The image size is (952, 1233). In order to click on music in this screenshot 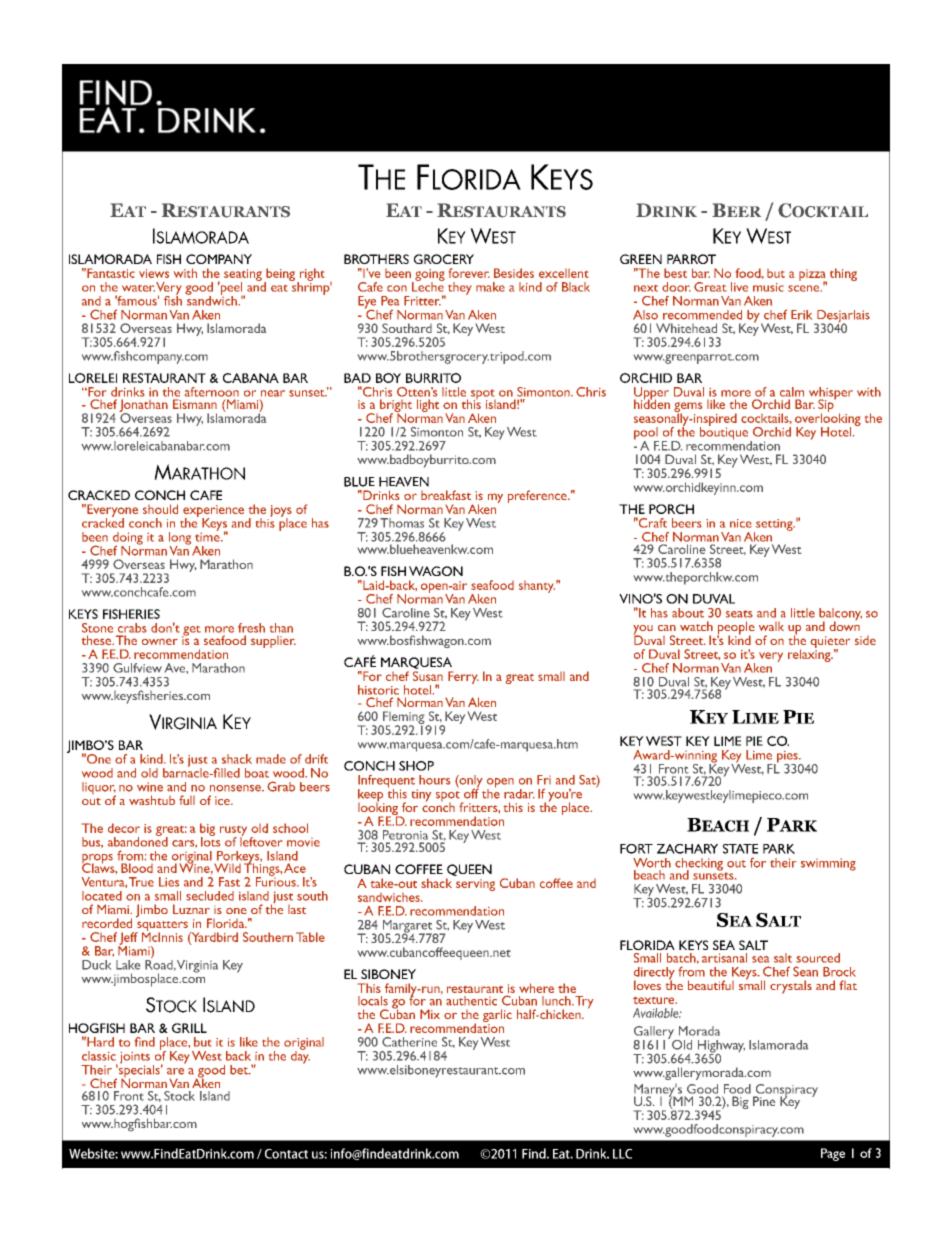, I will do `click(768, 287)`.
